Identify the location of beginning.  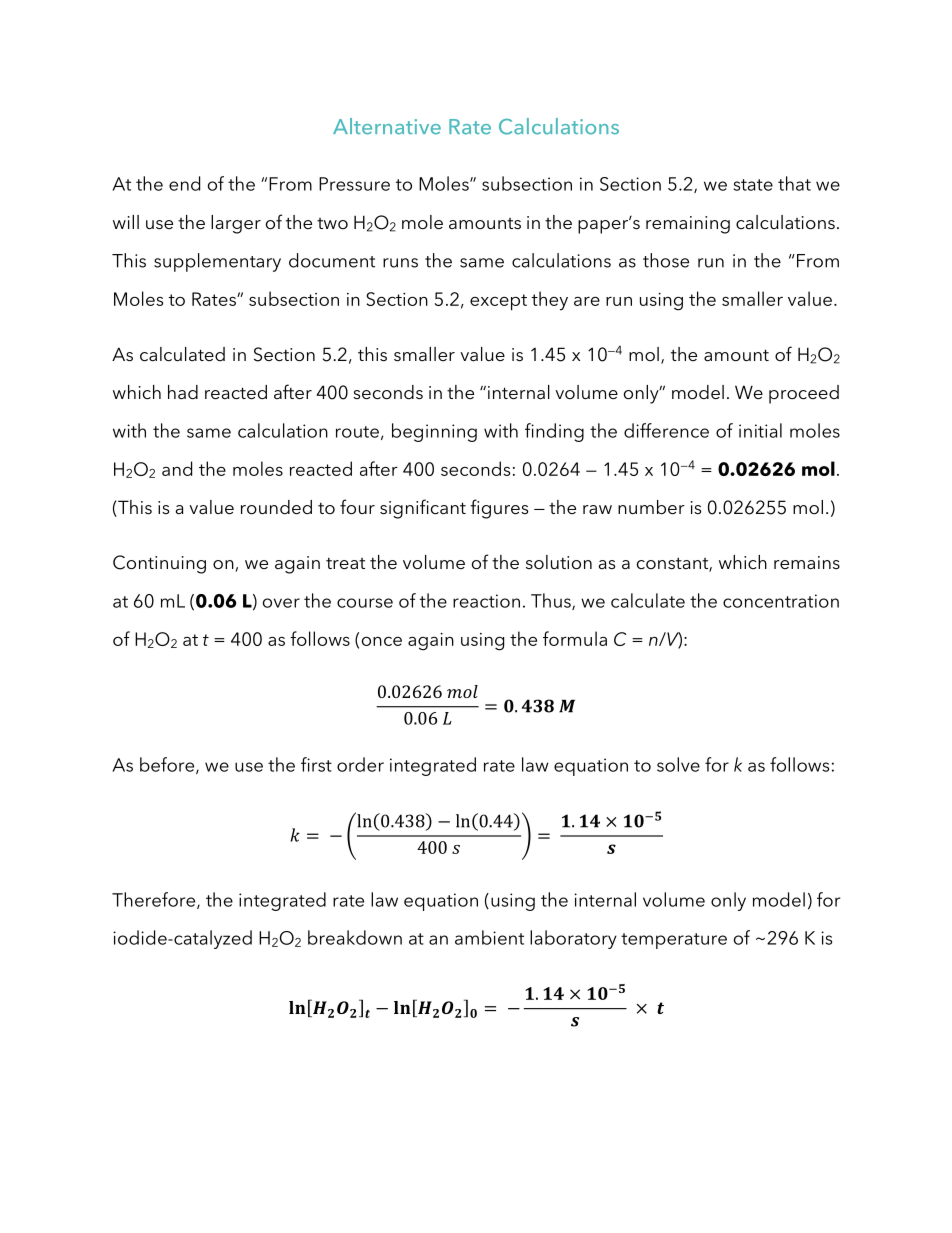
(434, 432).
